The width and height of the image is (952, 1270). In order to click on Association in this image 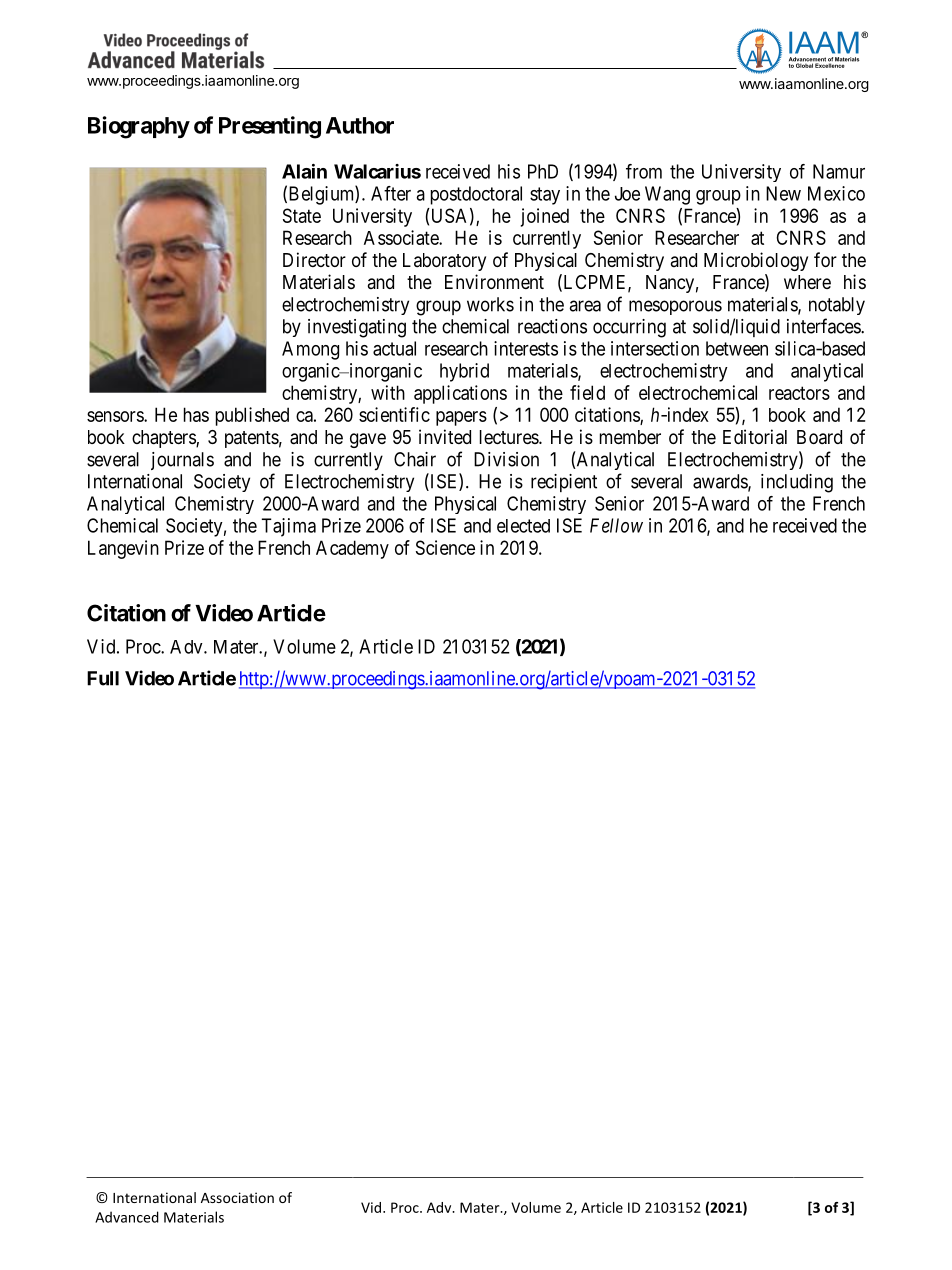, I will do `click(237, 1197)`.
